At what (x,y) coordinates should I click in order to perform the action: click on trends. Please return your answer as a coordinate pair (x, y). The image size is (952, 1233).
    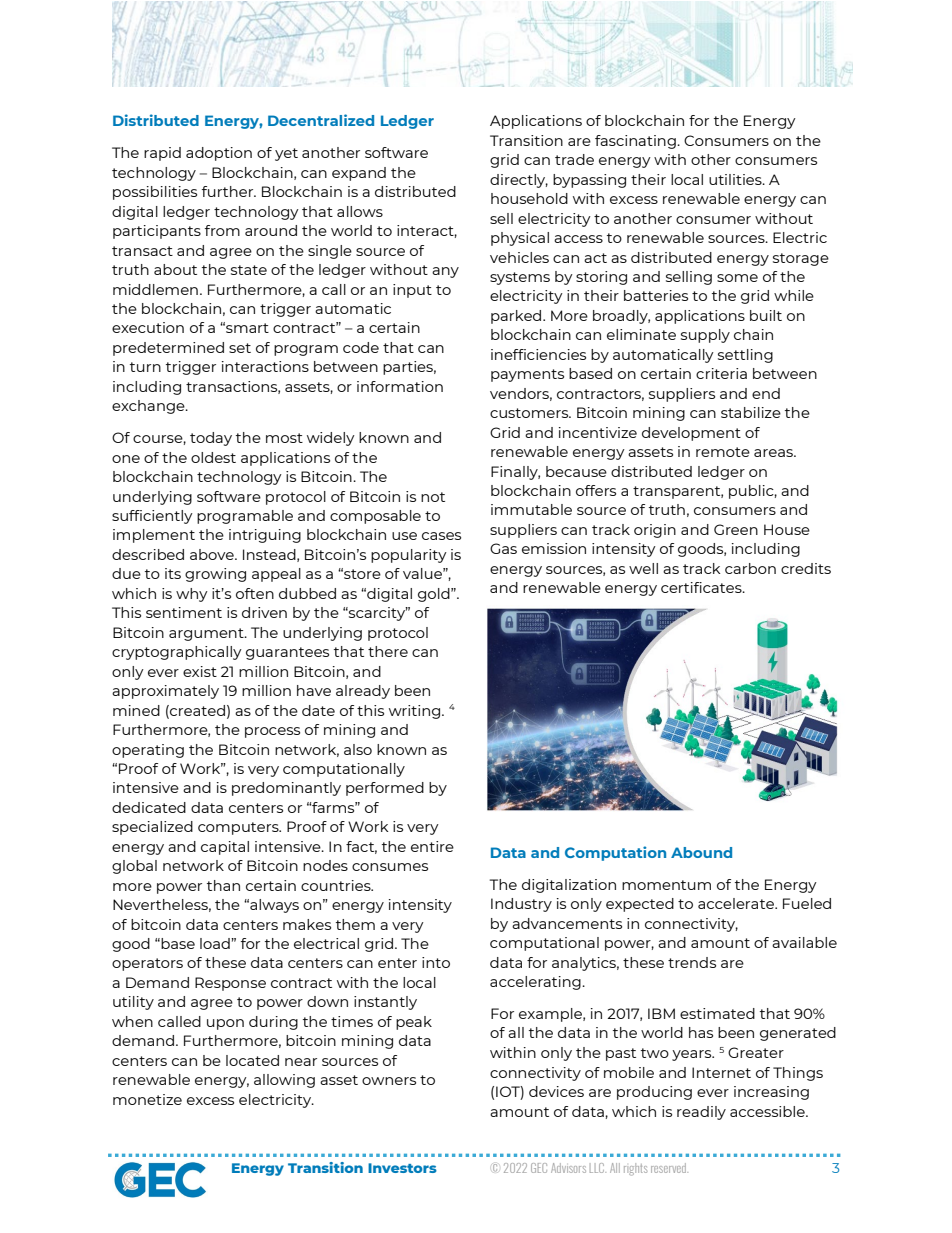
    Looking at the image, I should click on (692, 962).
